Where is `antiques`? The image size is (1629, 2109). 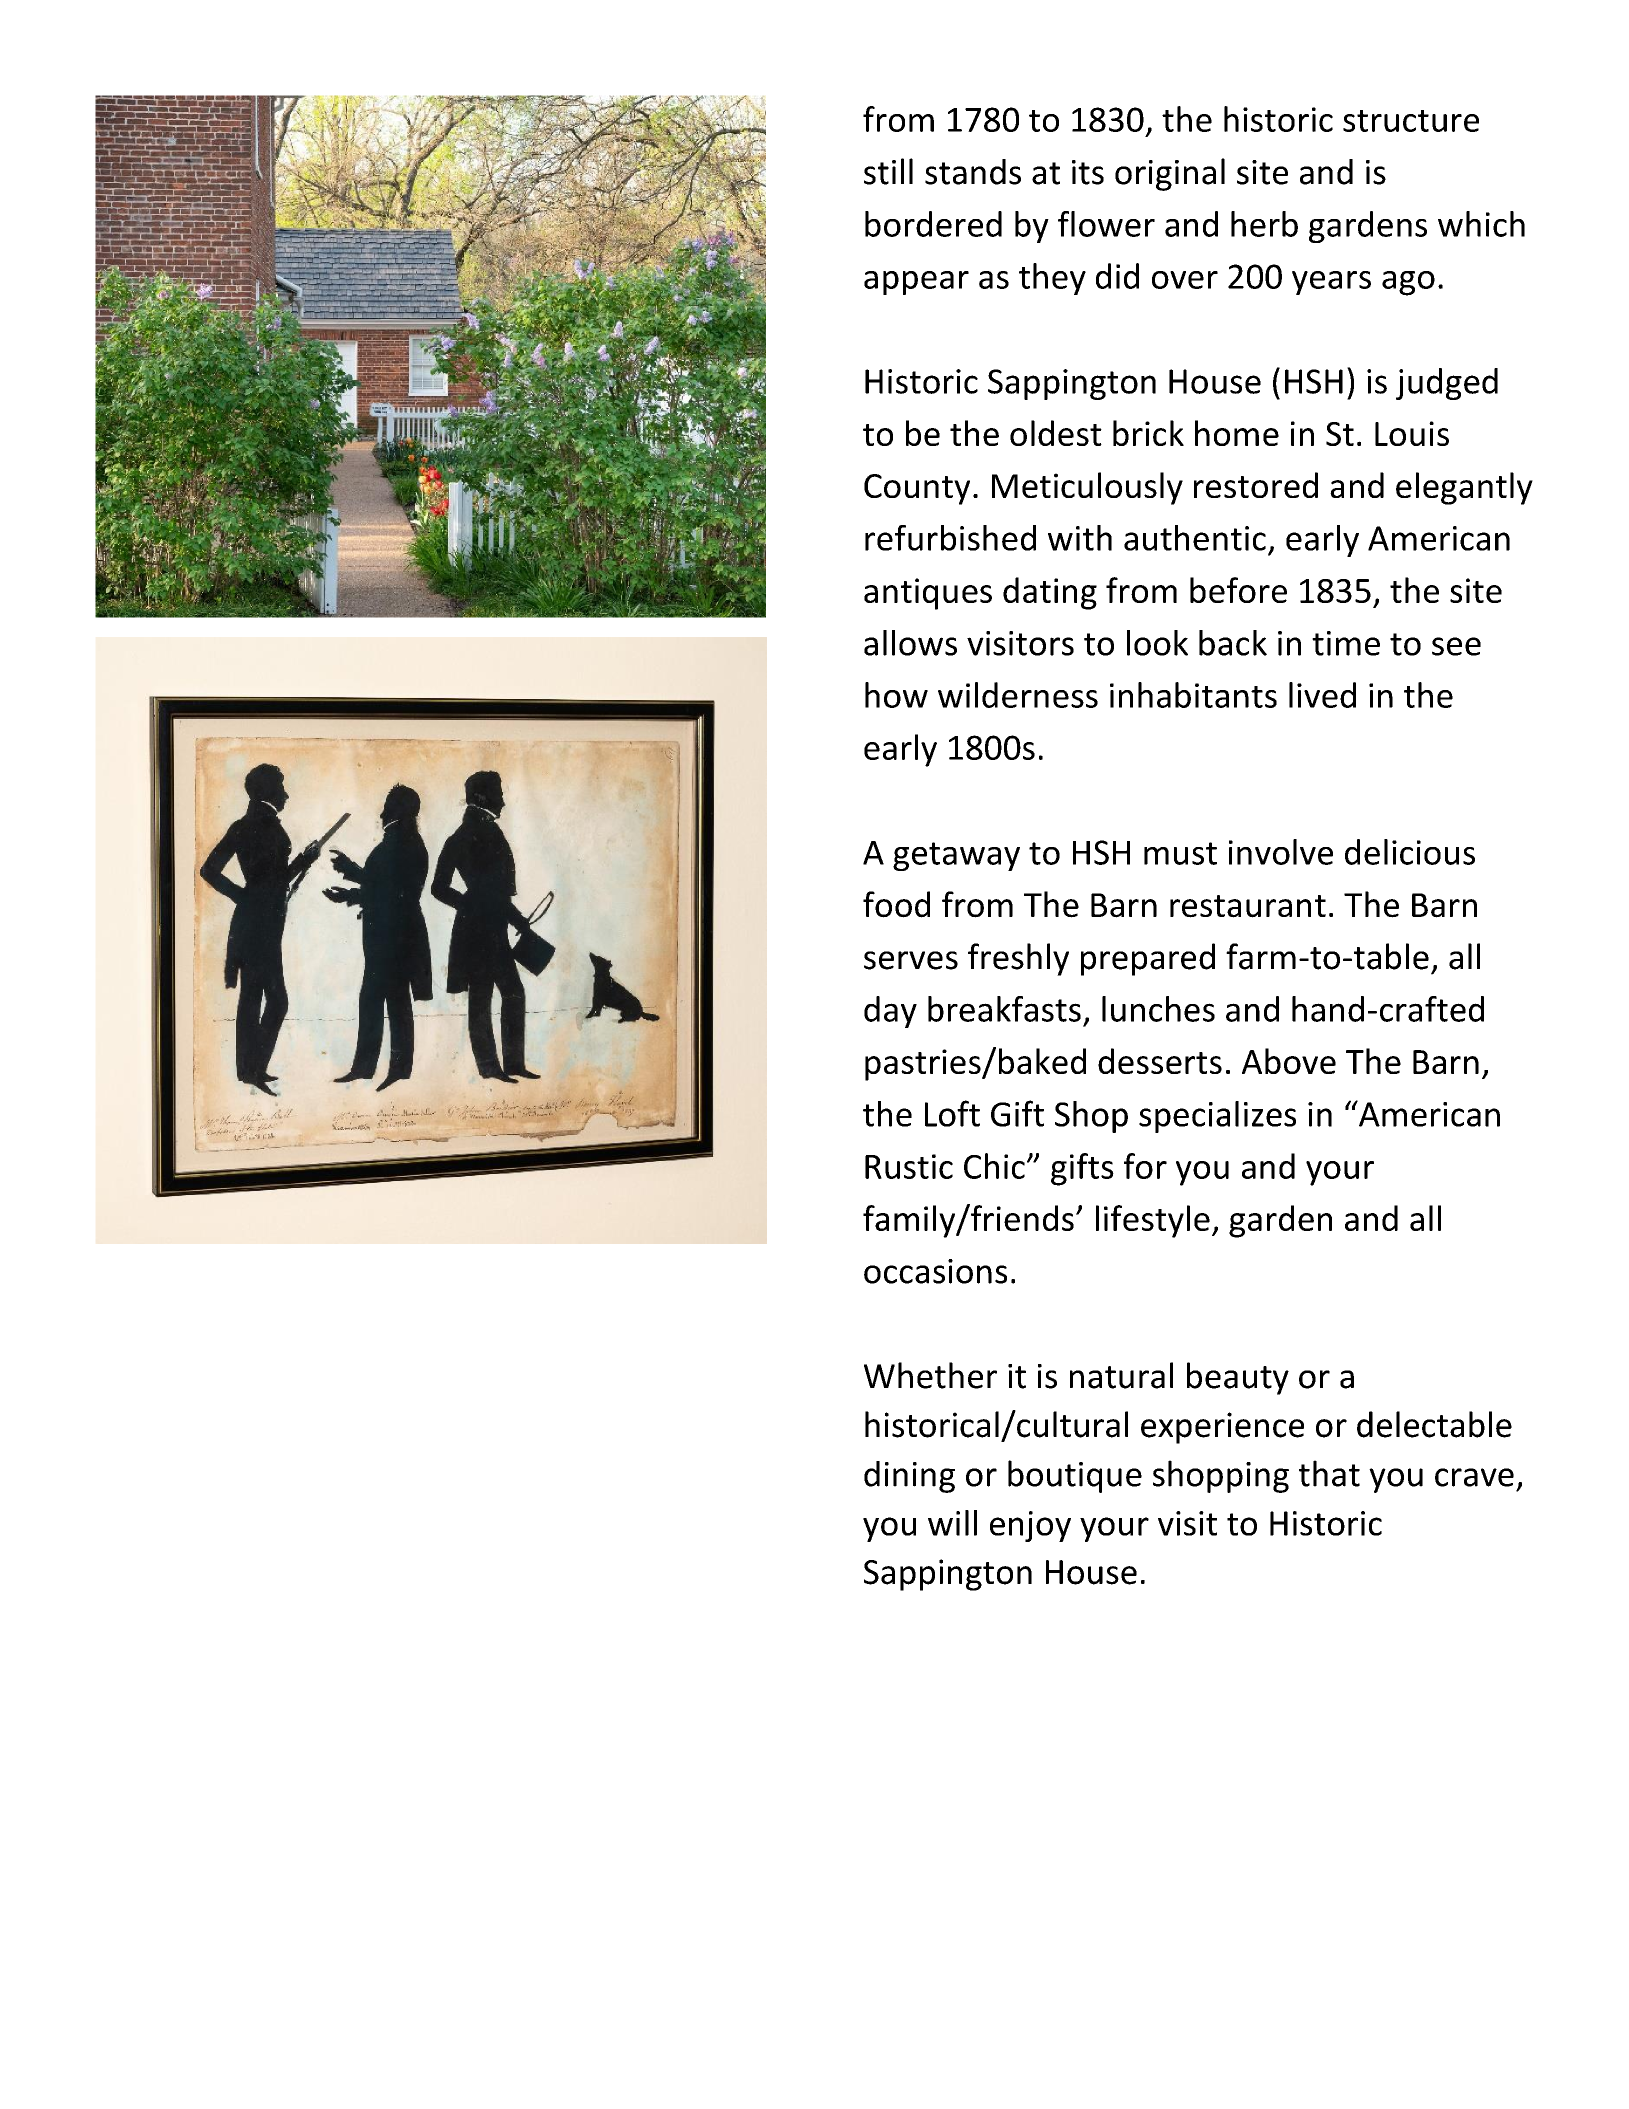 antiques is located at coordinates (928, 594).
